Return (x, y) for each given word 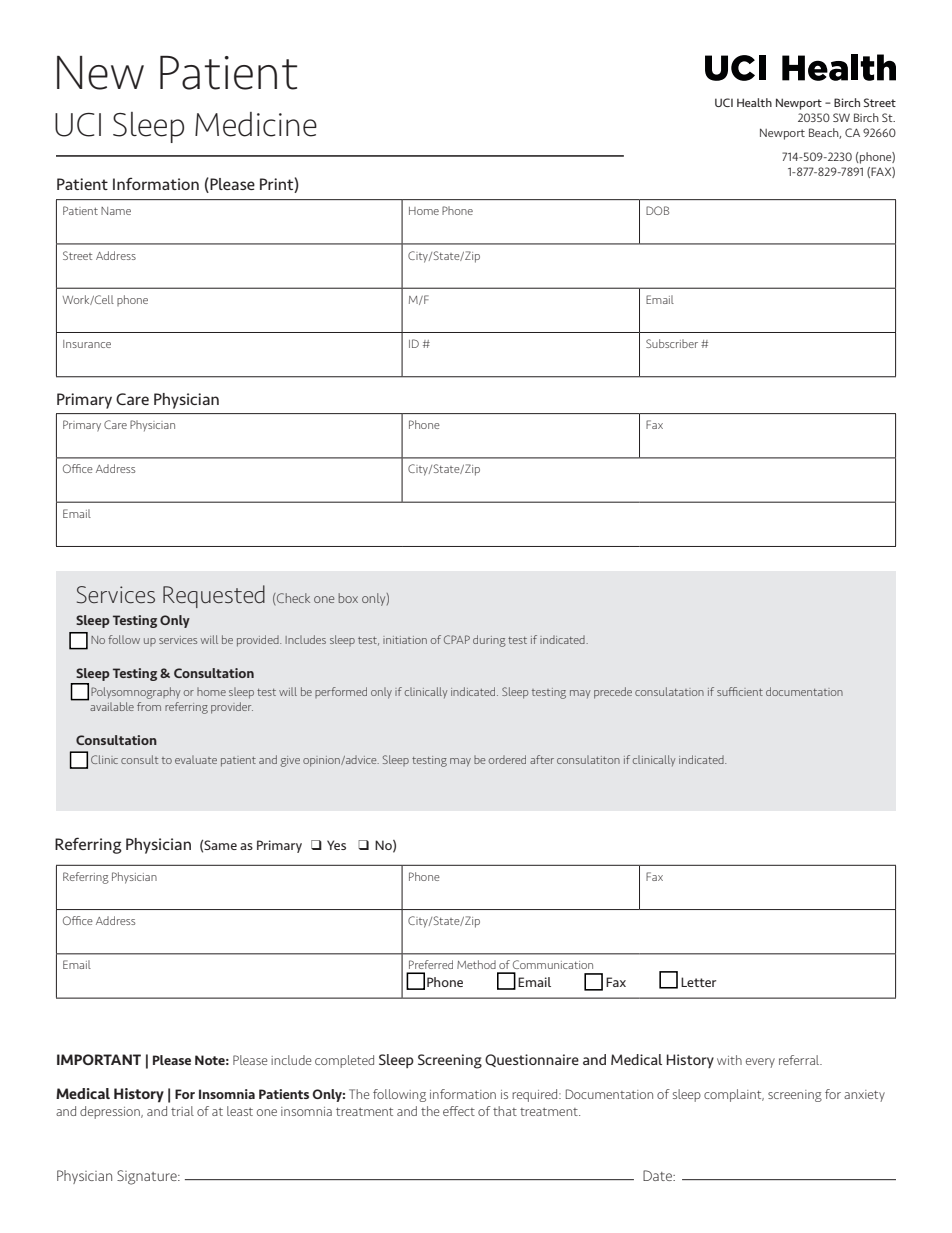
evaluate (196, 759)
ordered (507, 759)
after (542, 759)
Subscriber (672, 343)
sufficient (740, 691)
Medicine (256, 124)
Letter (698, 982)
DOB (657, 210)
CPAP (457, 639)
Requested (214, 596)
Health (754, 102)
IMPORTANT (99, 1059)
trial (182, 1111)
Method (476, 964)
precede (613, 693)
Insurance (87, 344)
